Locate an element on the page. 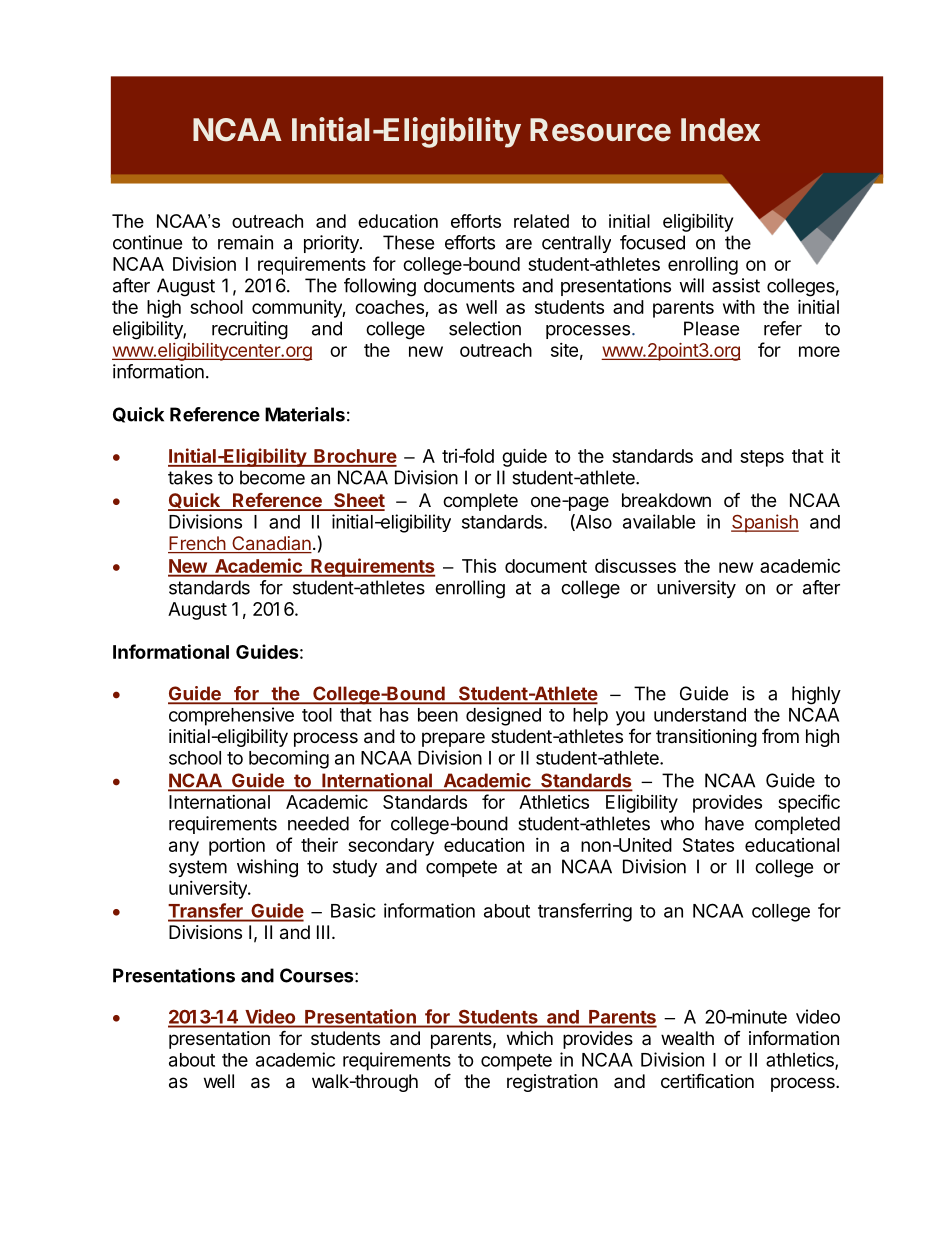 The height and width of the page is (1233, 952). discusses is located at coordinates (635, 566).
